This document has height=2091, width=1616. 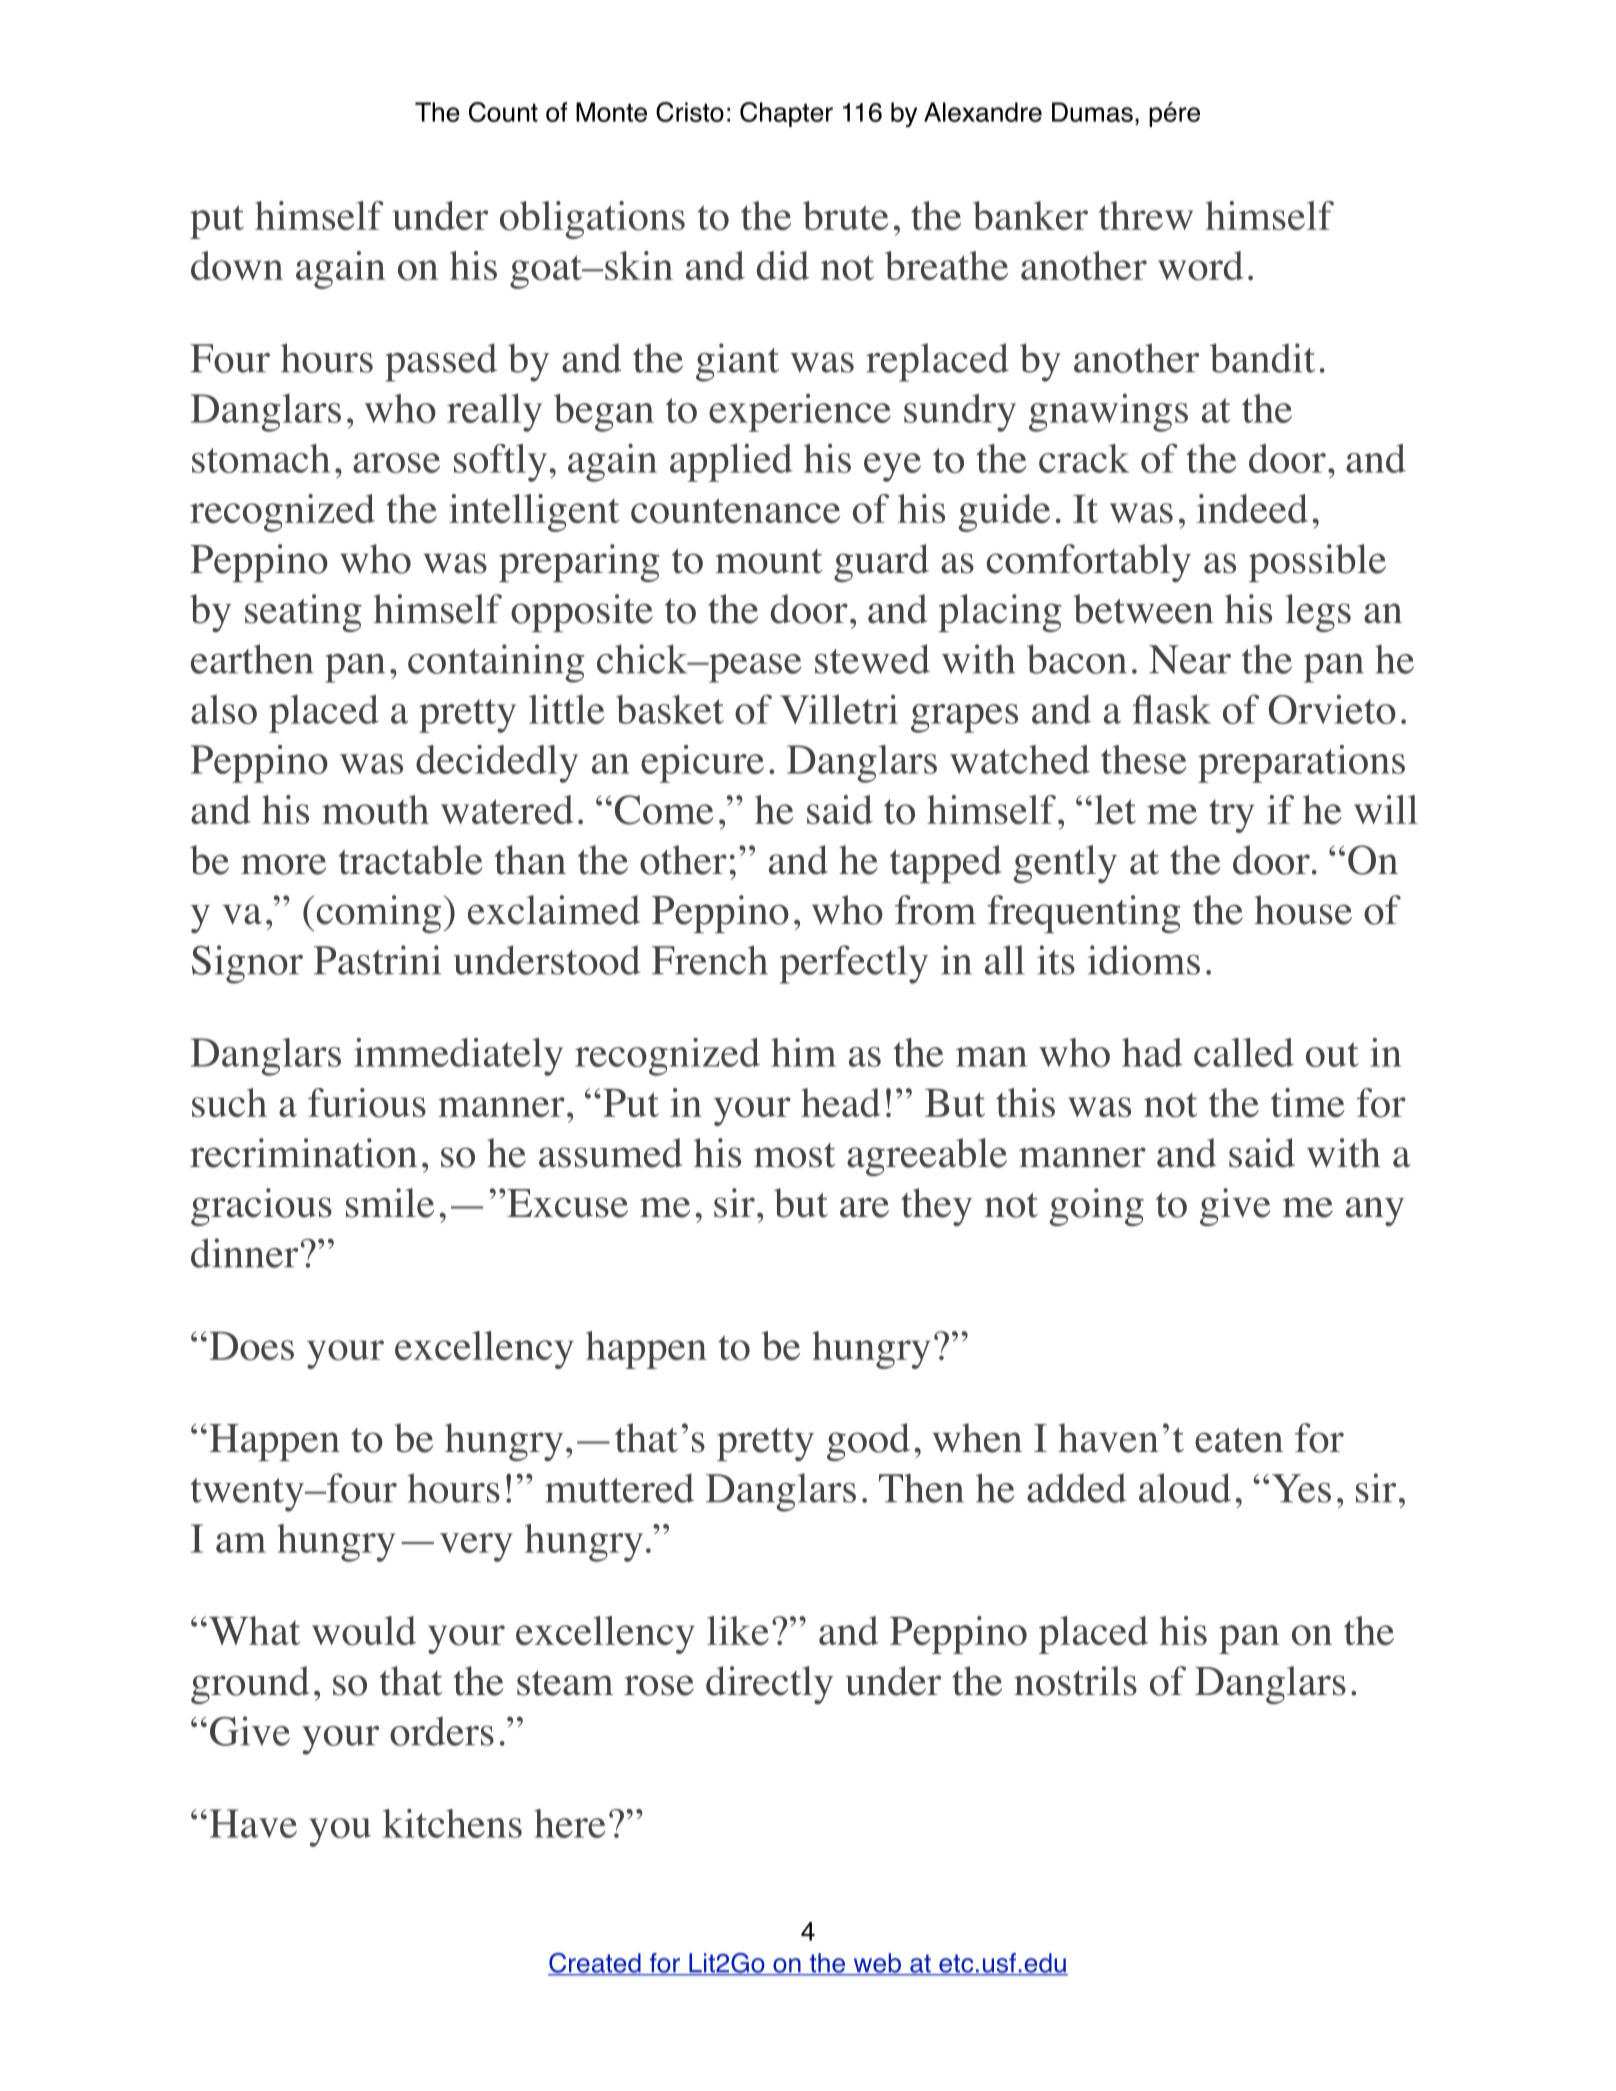 I want to click on kitchens, so click(x=452, y=1823).
